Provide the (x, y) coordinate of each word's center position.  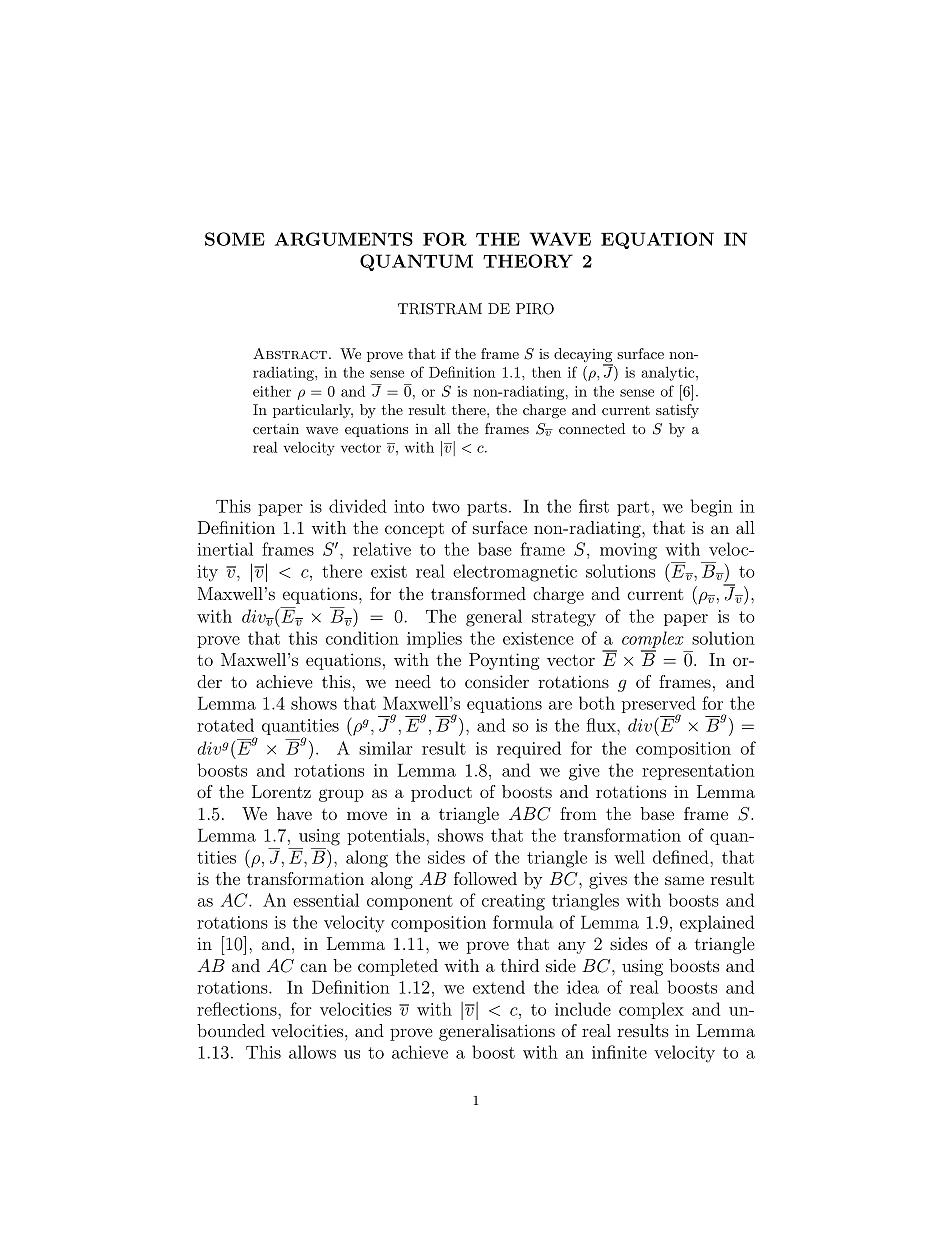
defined (682, 857)
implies (434, 639)
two (446, 507)
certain (276, 428)
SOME (235, 239)
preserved (659, 706)
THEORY (528, 261)
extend (499, 987)
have (294, 813)
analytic (669, 373)
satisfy (677, 411)
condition (362, 638)
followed (485, 878)
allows (312, 1052)
